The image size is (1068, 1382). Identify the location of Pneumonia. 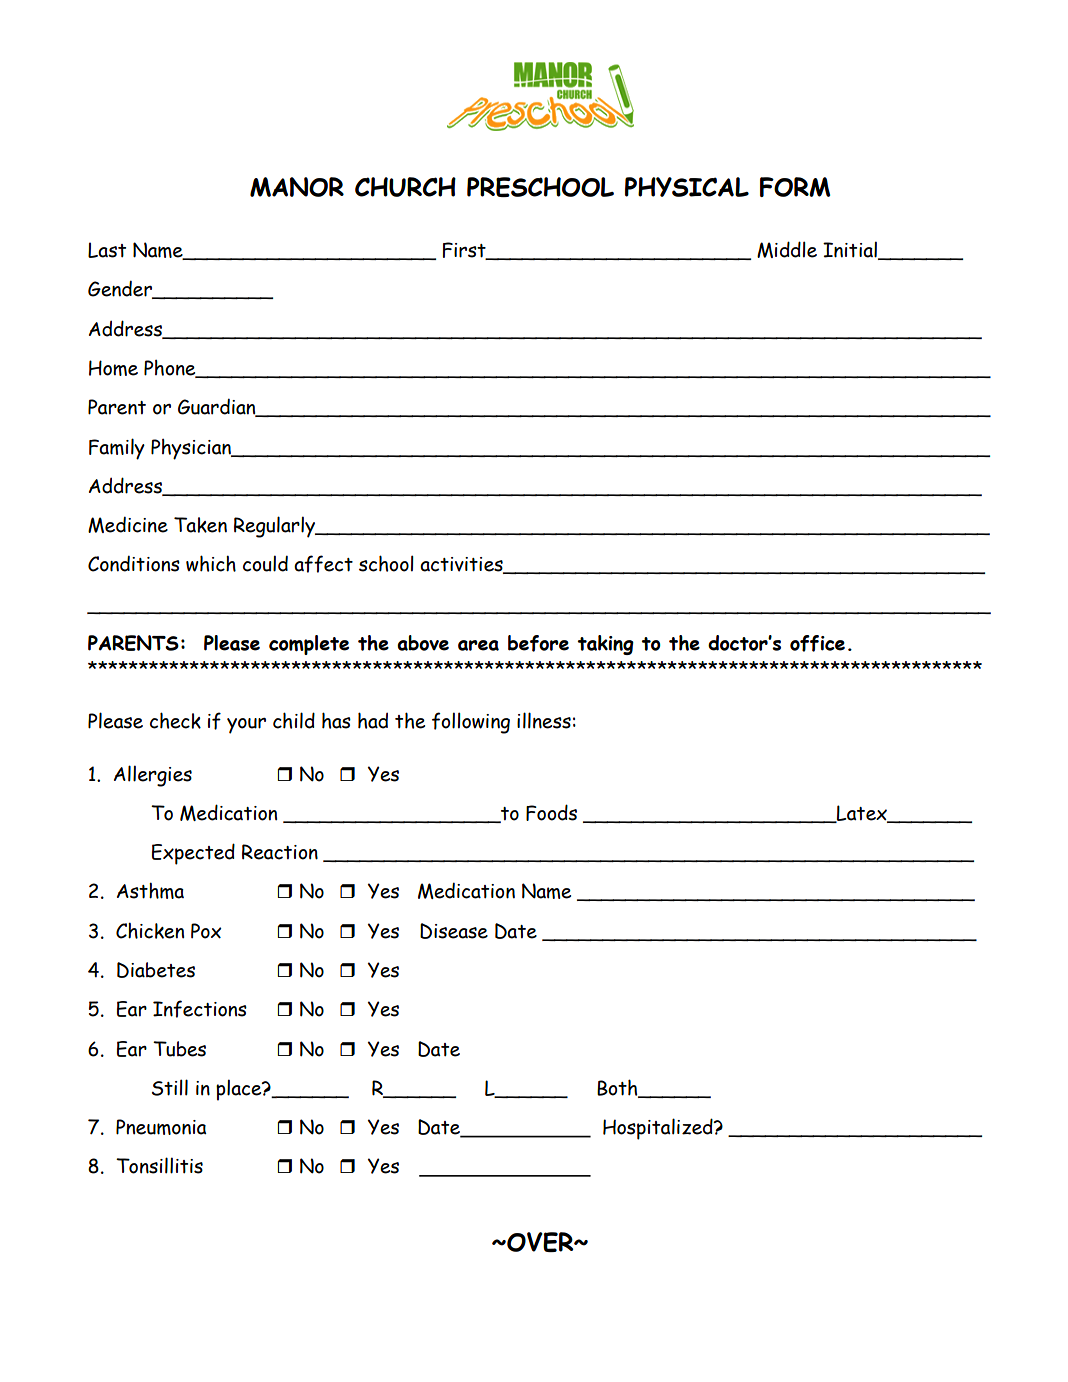
(161, 1127).
